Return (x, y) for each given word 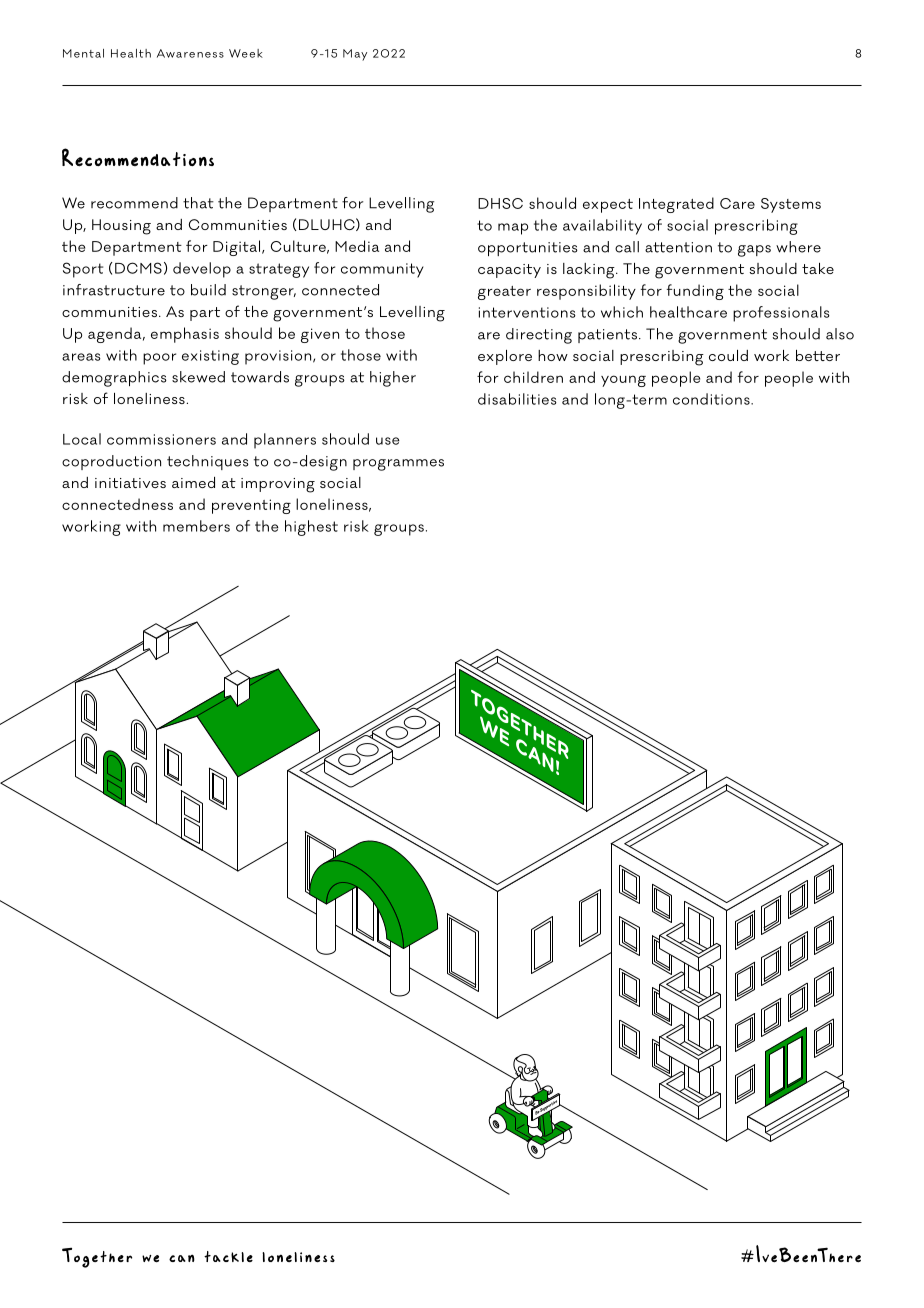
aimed (193, 482)
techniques (208, 462)
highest (311, 528)
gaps (754, 251)
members (196, 526)
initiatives (130, 483)
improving (278, 485)
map (513, 229)
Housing (121, 227)
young (623, 381)
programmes (398, 465)
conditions (712, 399)
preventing (251, 506)
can (182, 1258)
